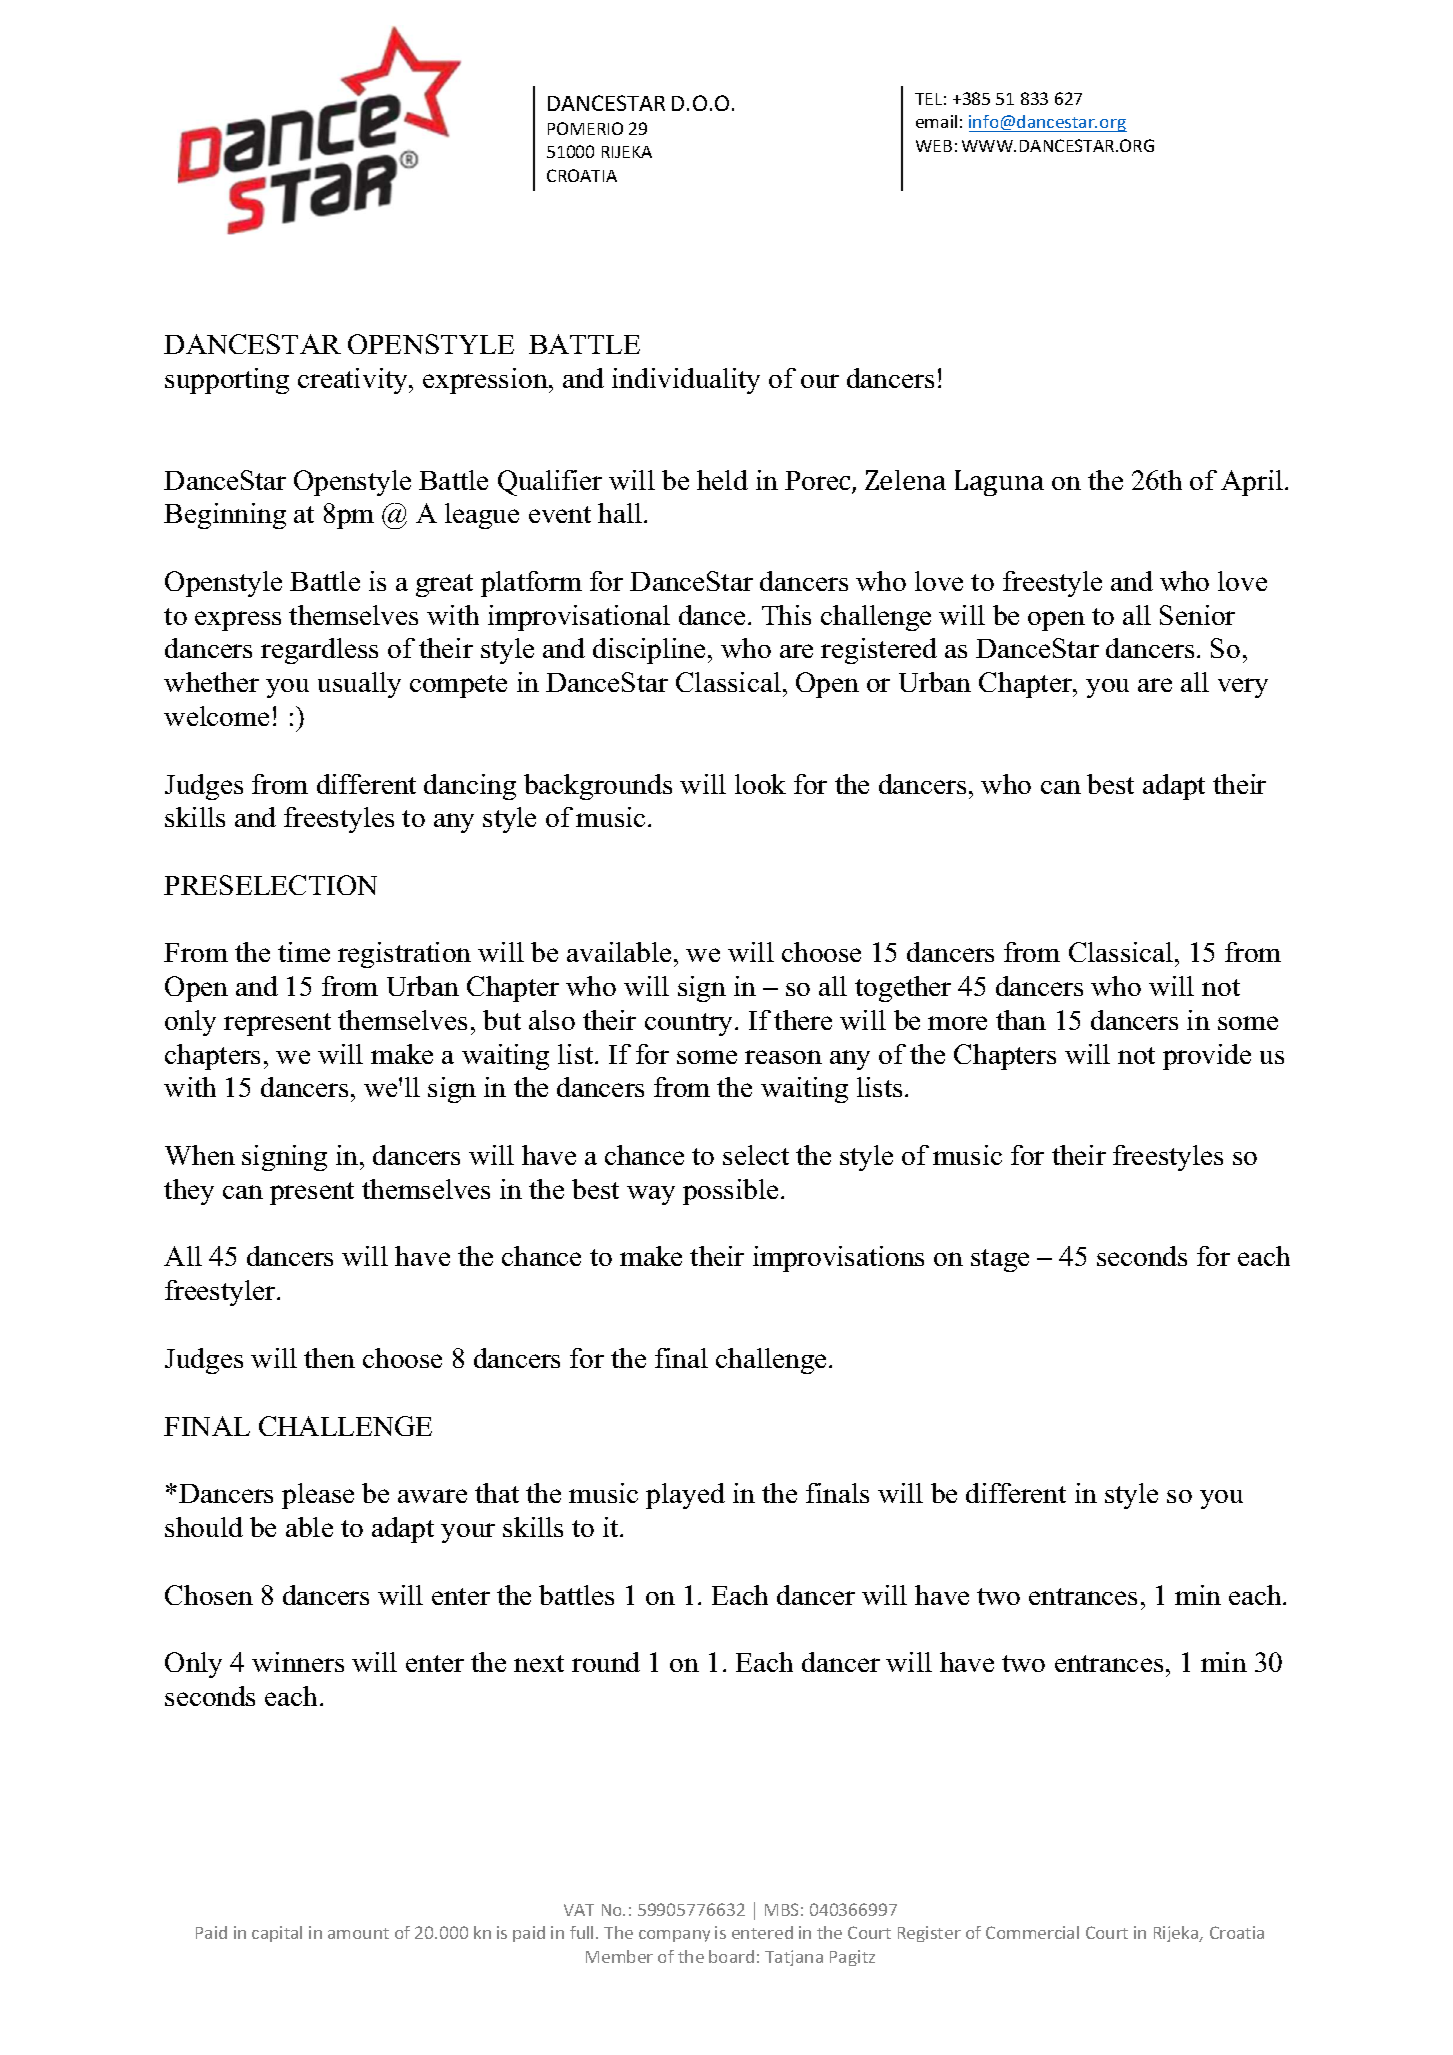 Image resolution: width=1453 pixels, height=2055 pixels. What do you see at coordinates (934, 146) in the screenshot?
I see `WEB` at bounding box center [934, 146].
